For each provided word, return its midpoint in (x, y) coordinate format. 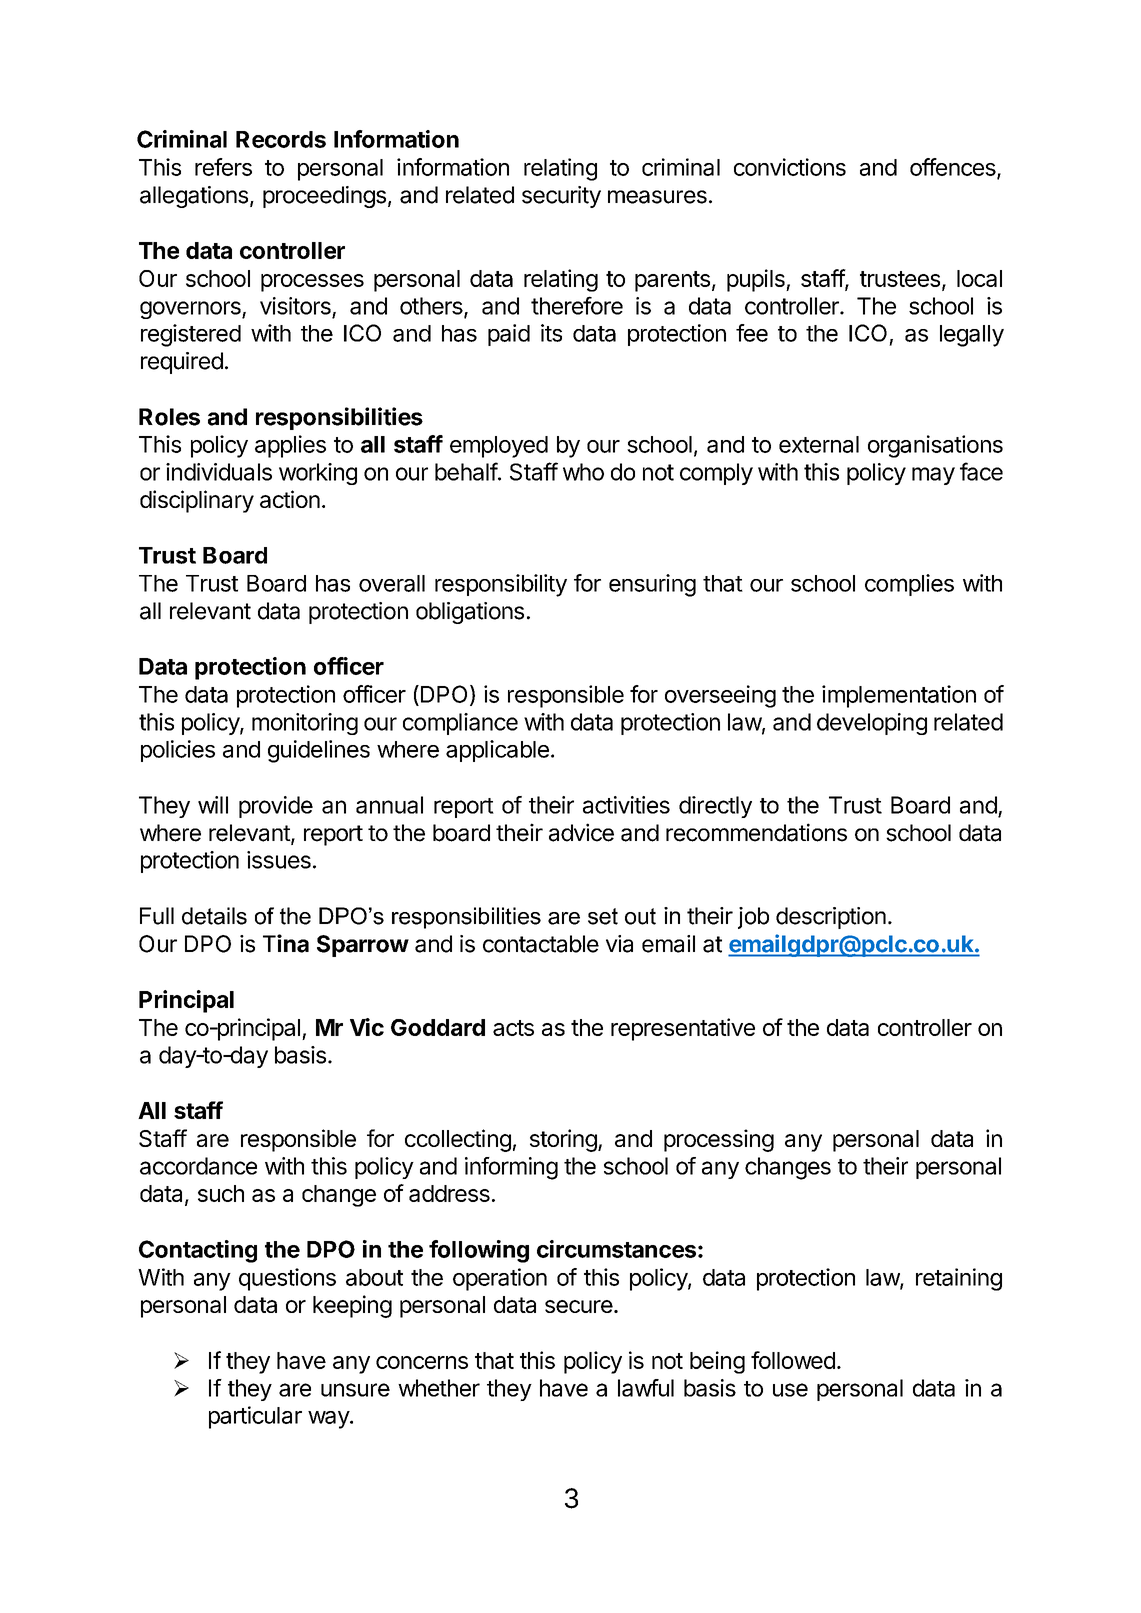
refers (223, 167)
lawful (646, 1388)
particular (255, 1417)
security (561, 197)
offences (953, 167)
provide (276, 807)
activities (626, 805)
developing (872, 724)
